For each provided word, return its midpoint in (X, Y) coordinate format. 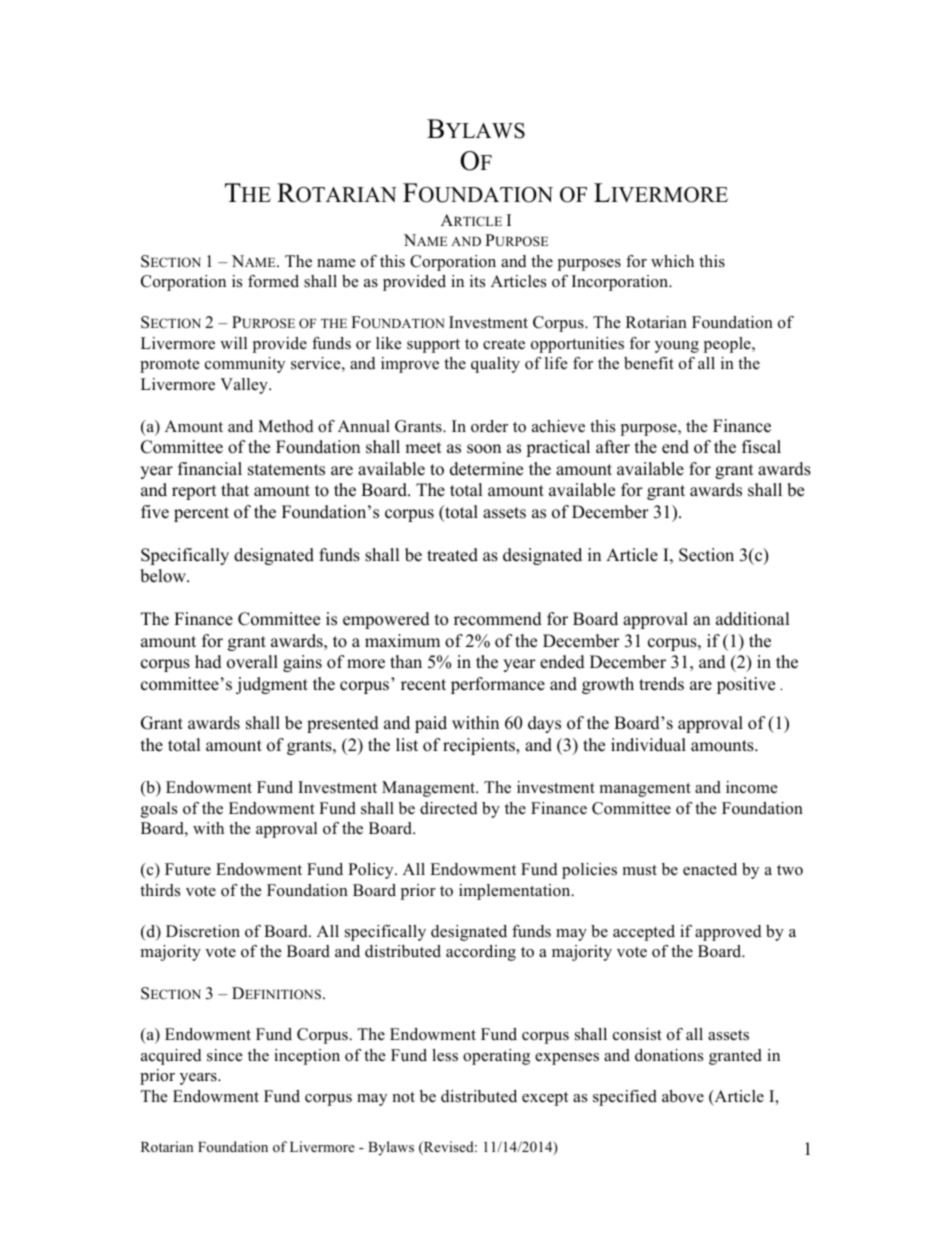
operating (496, 1057)
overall (252, 662)
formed (273, 281)
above (683, 1096)
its (477, 281)
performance (498, 685)
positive (746, 685)
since (225, 1055)
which (672, 261)
